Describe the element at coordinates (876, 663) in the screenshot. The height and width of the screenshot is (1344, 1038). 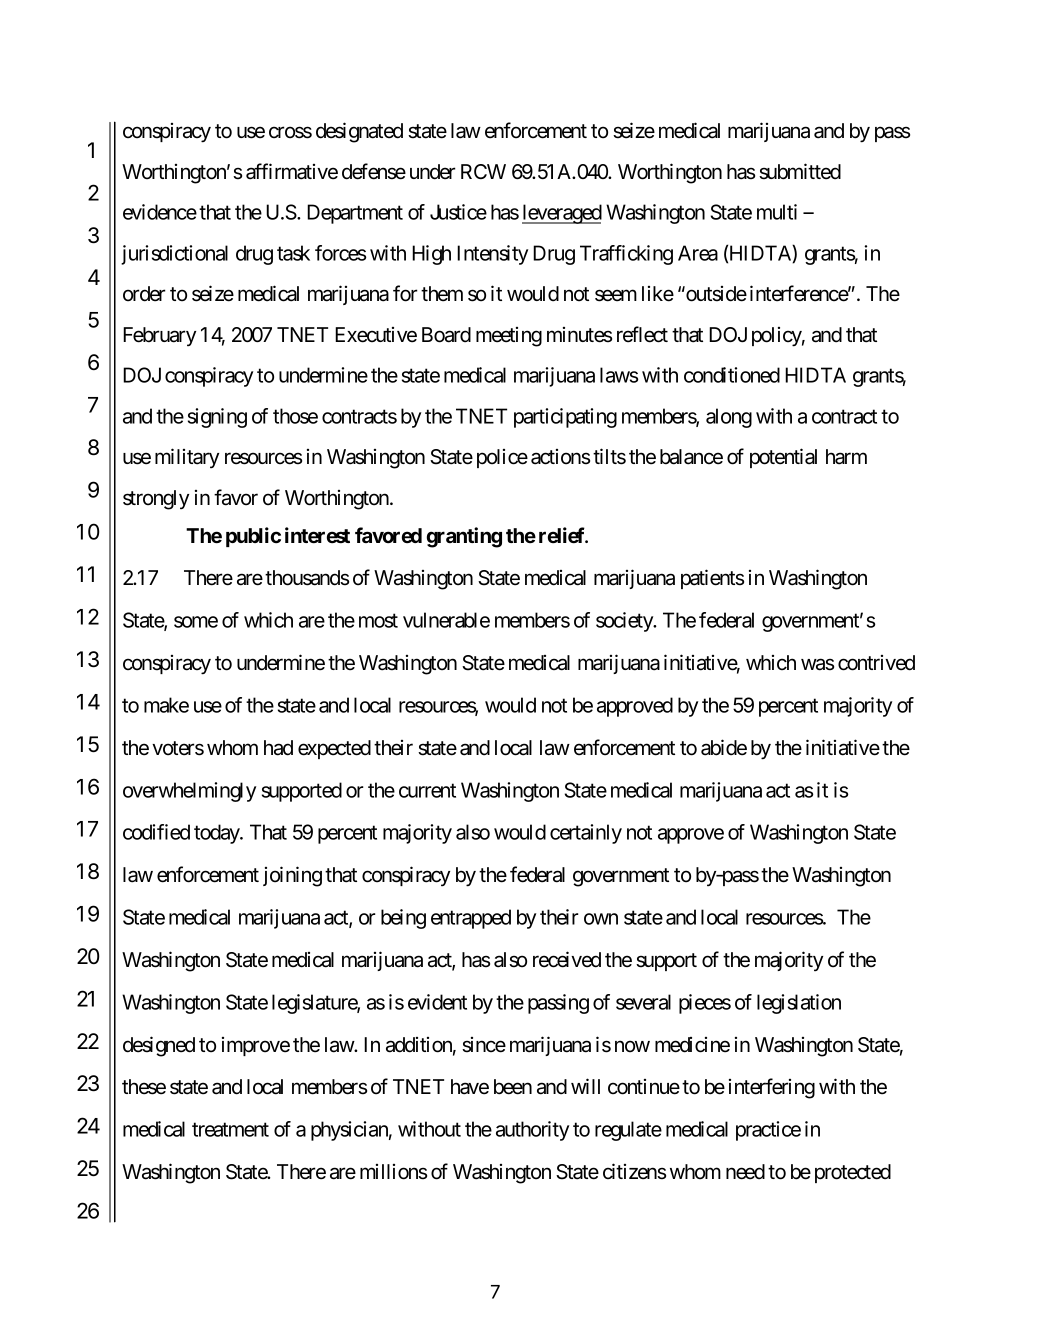
I see `contrived` at that location.
